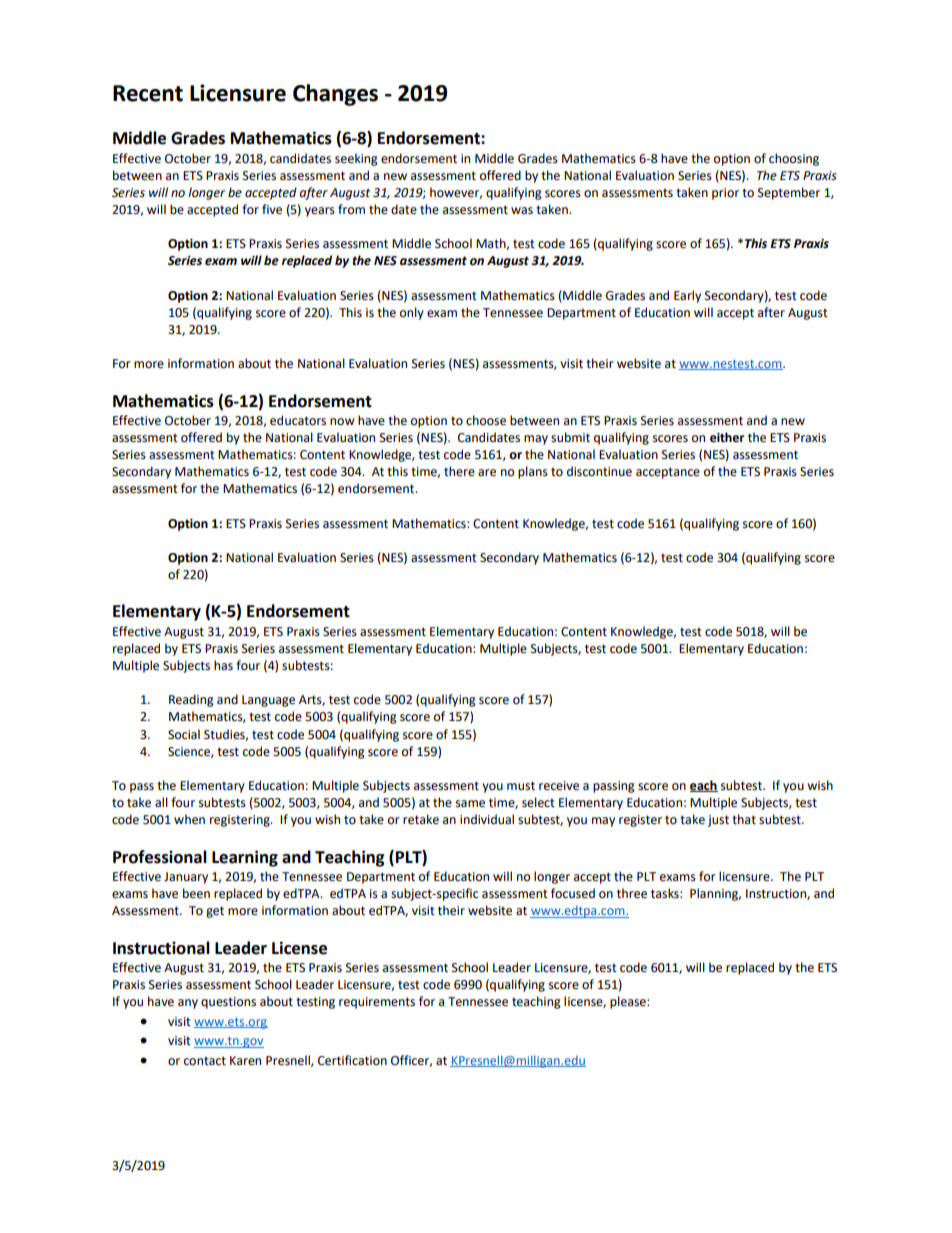 This screenshot has width=952, height=1233. I want to click on when, so click(189, 819).
